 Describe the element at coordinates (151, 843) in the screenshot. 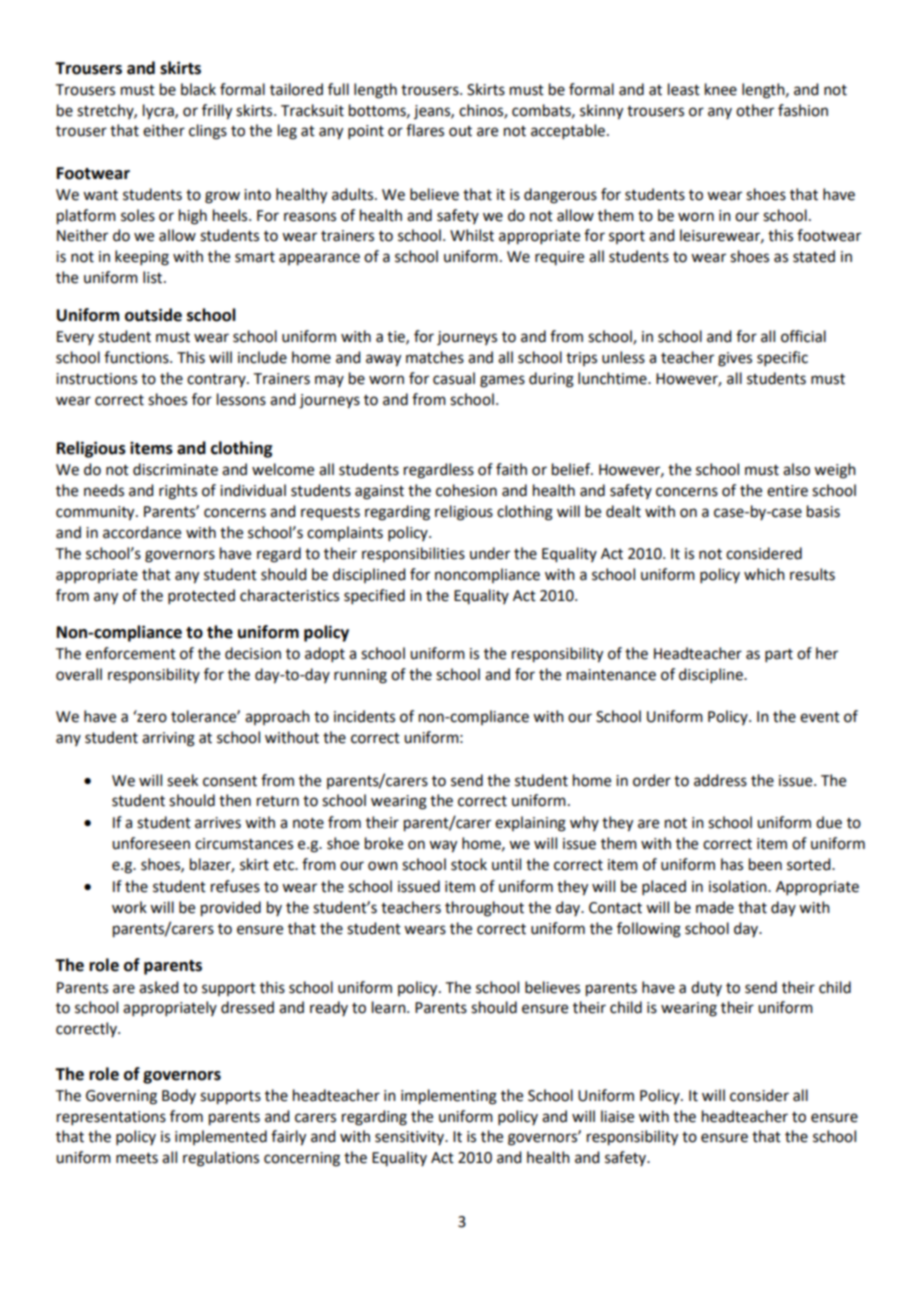

I see `unforeseen` at that location.
